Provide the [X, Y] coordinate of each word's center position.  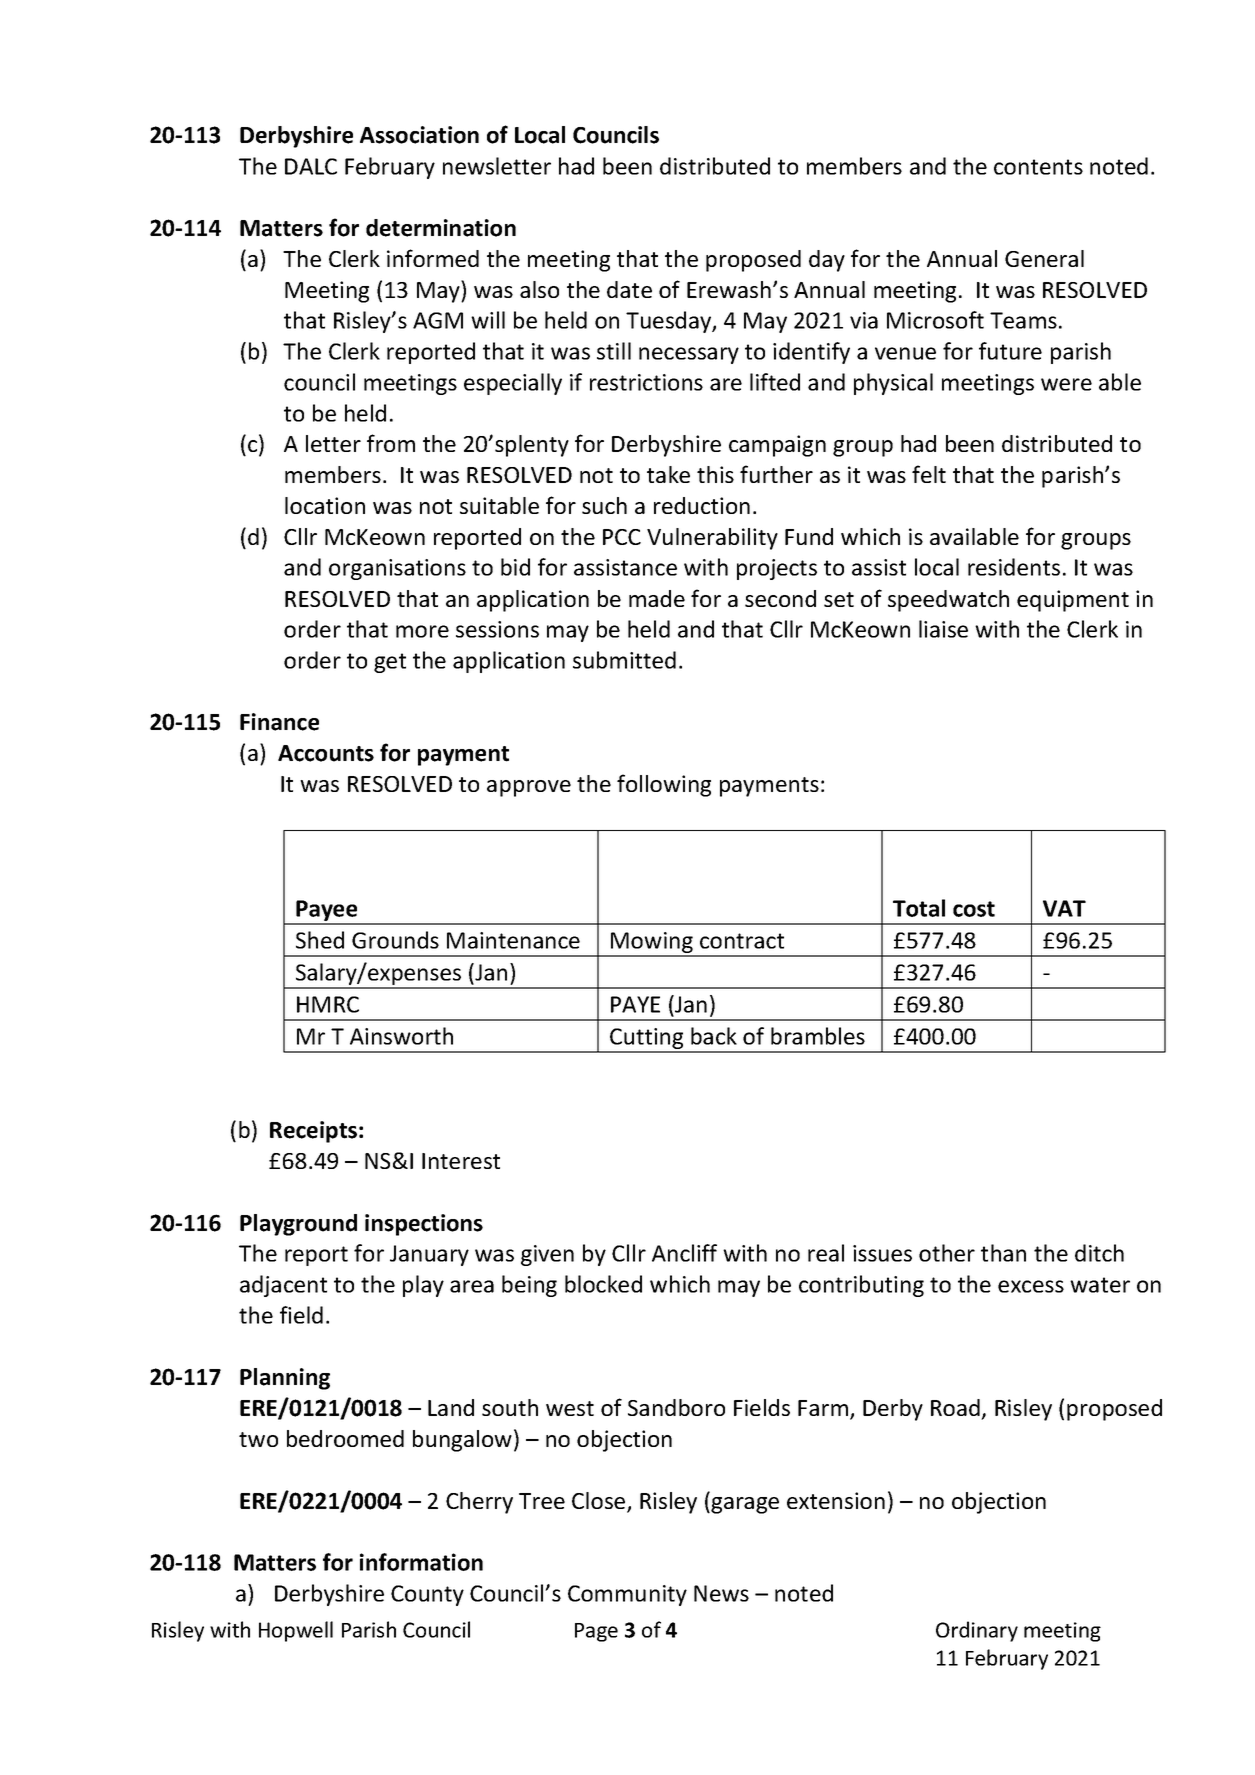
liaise [943, 629]
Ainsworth [401, 1036]
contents [1038, 167]
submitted [624, 660]
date [629, 289]
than [1003, 1253]
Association [419, 135]
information [421, 1562]
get [390, 663]
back [714, 1036]
